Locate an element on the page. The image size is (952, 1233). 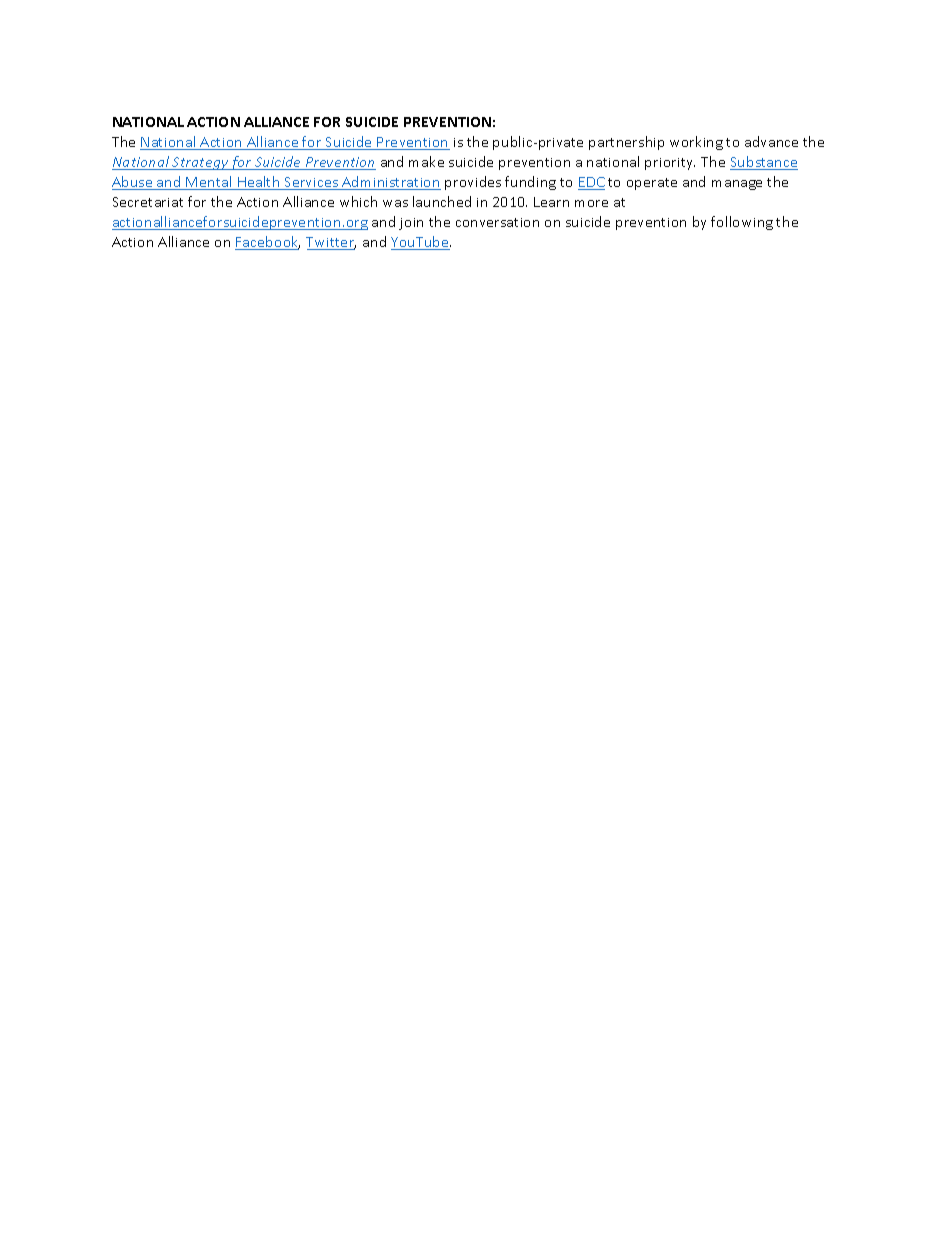
more is located at coordinates (591, 203).
